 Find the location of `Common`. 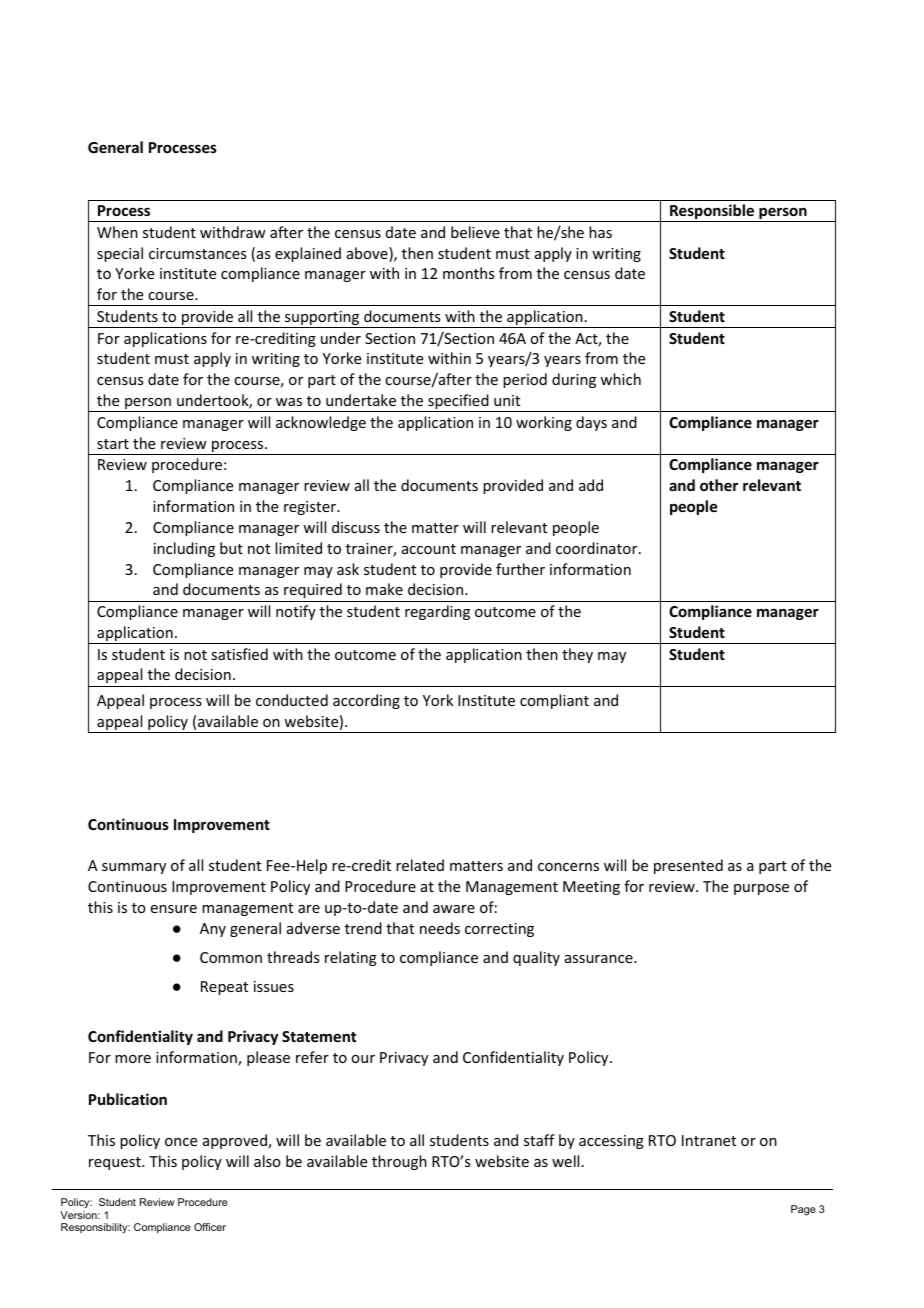

Common is located at coordinates (231, 957).
